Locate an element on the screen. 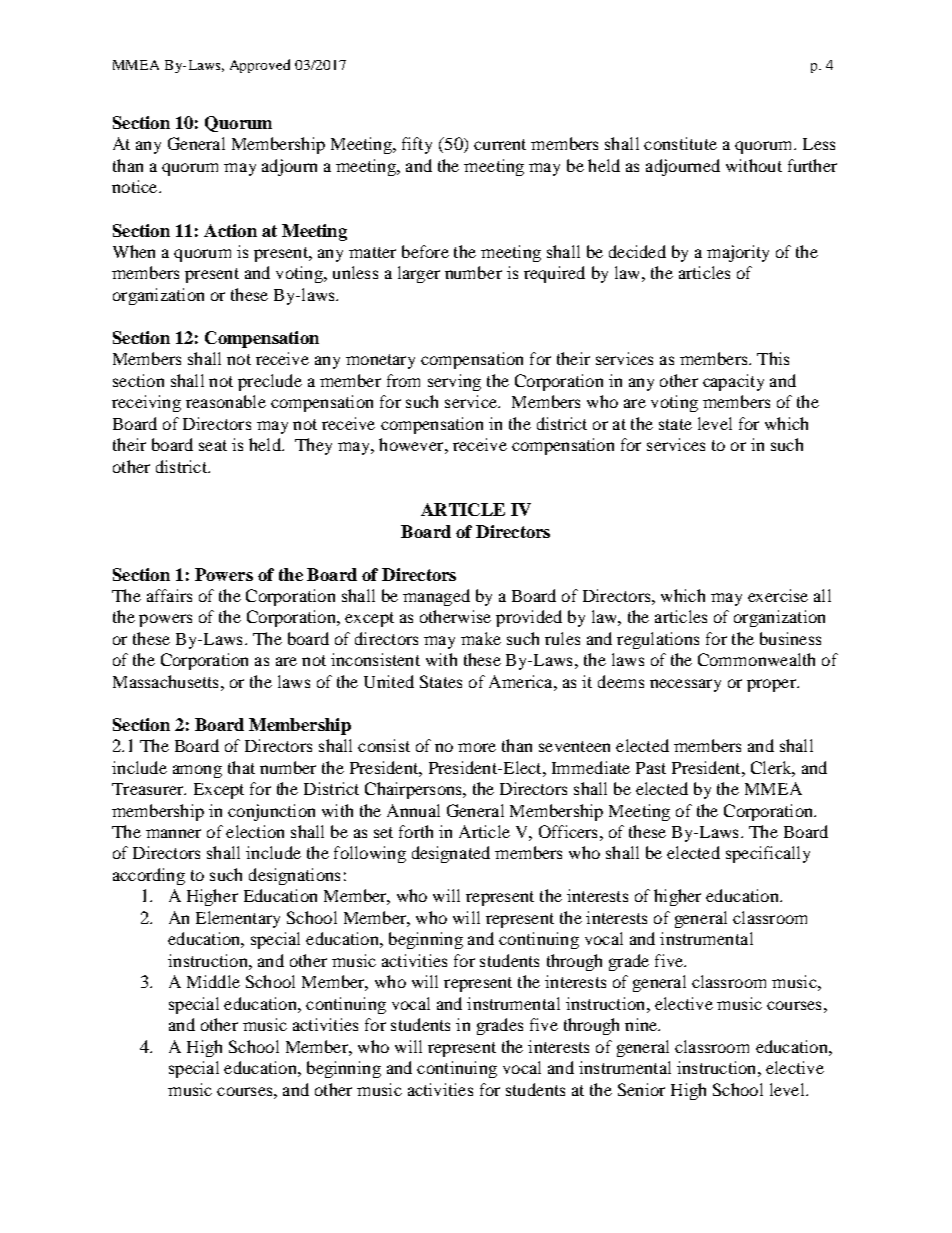  constitute is located at coordinates (680, 143).
